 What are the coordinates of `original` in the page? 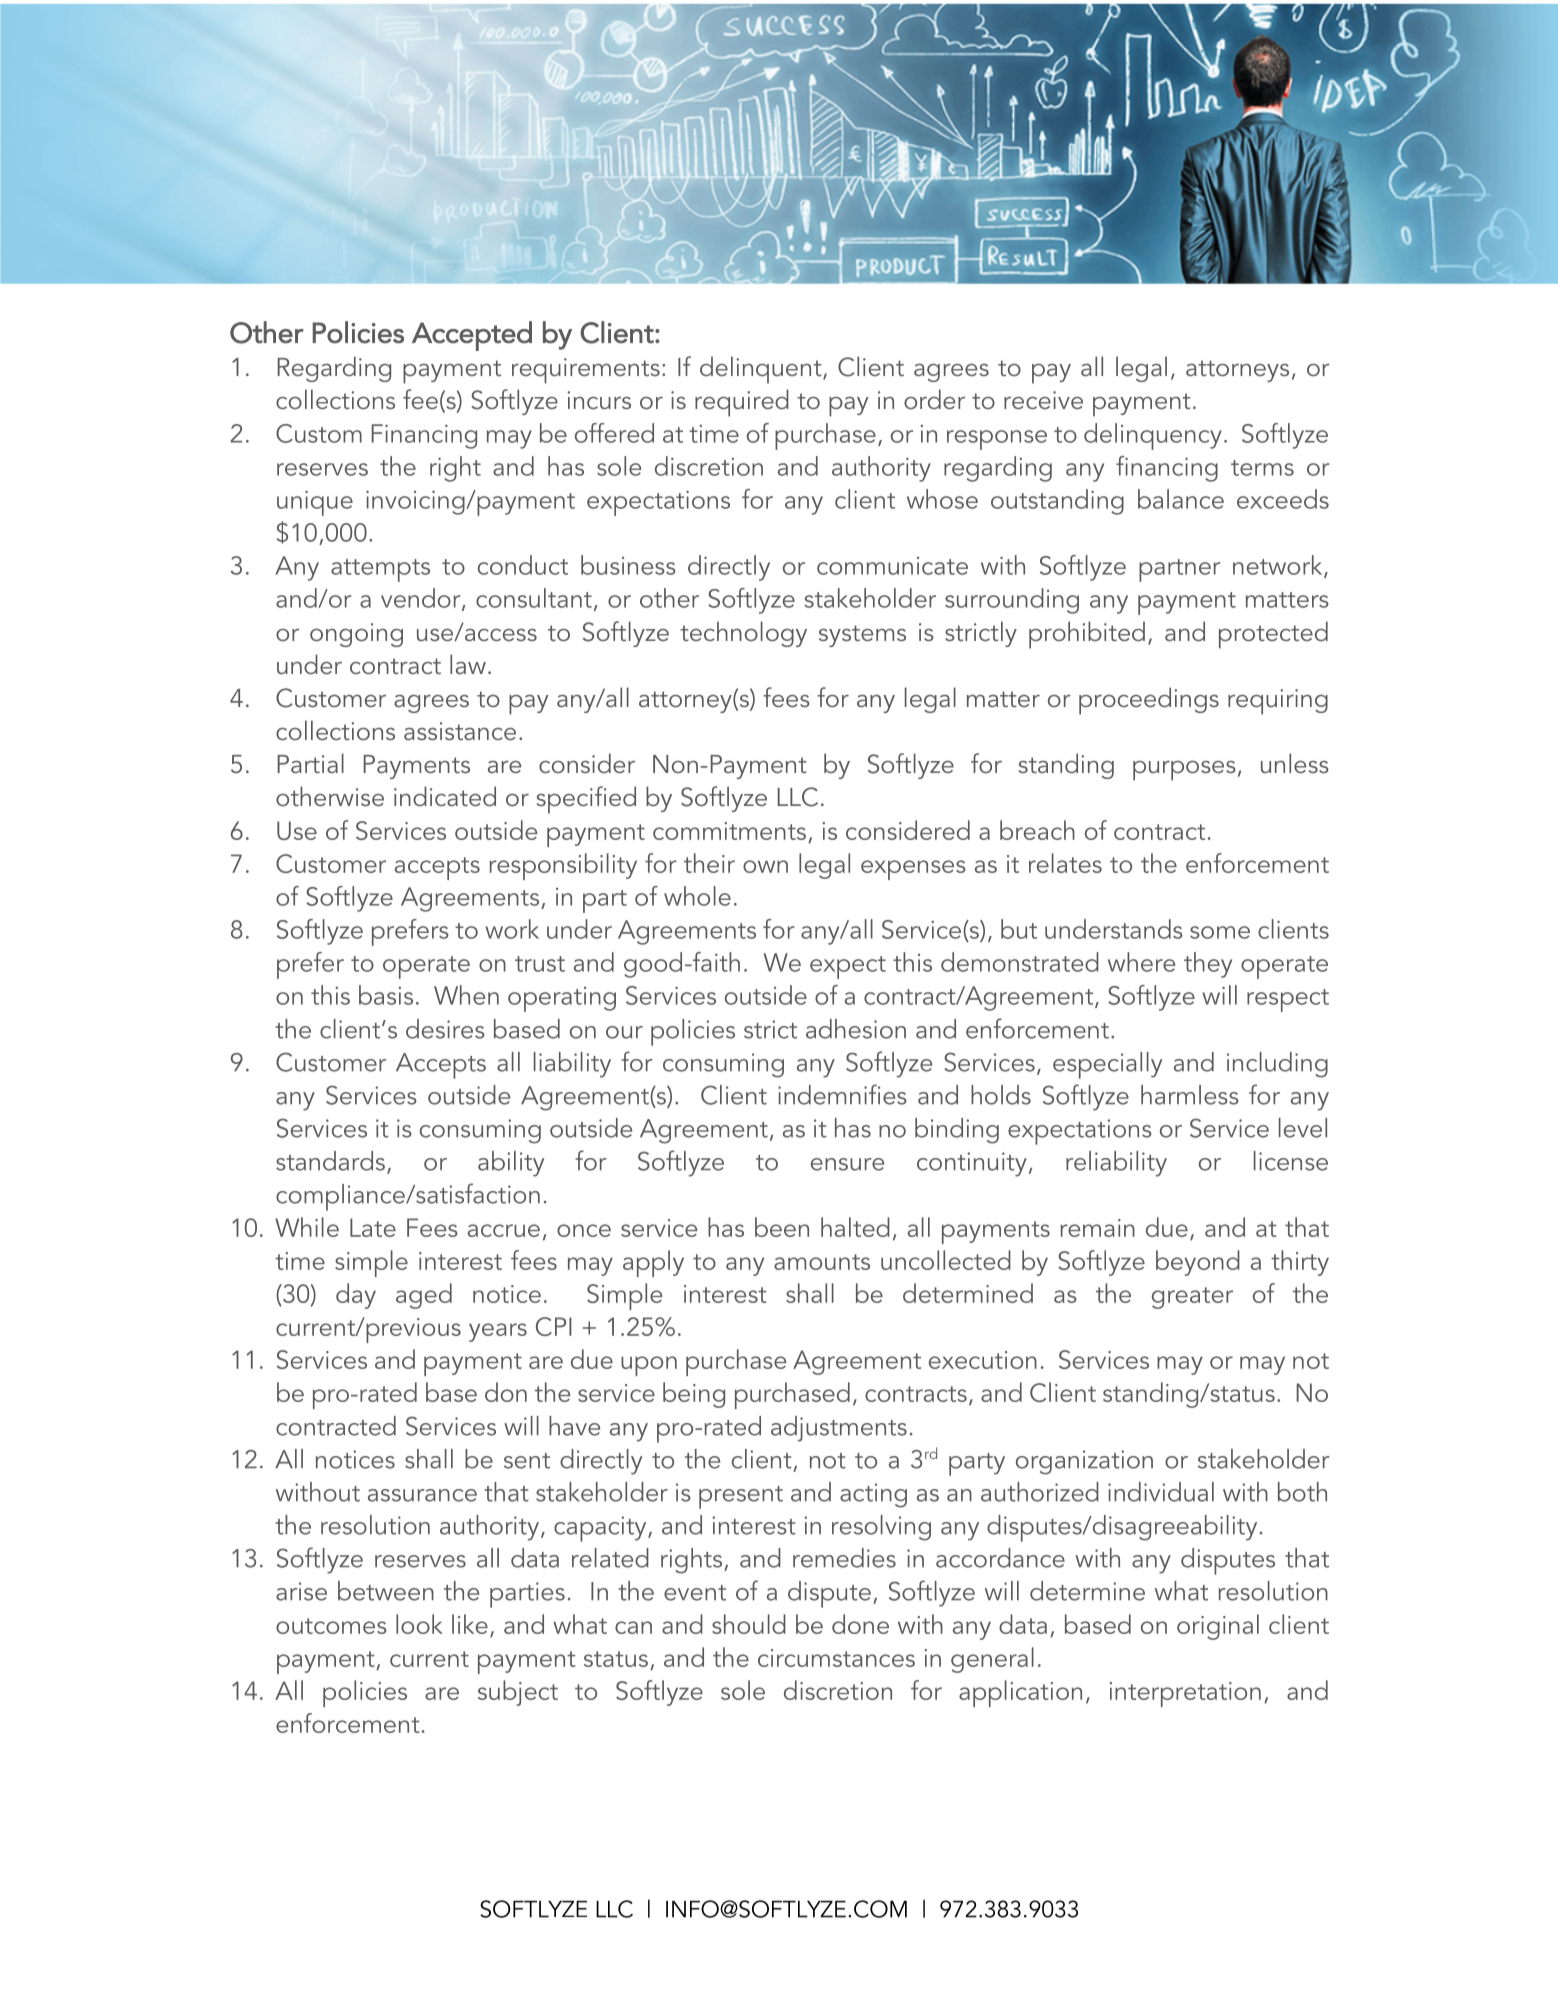 It's located at (1218, 1627).
